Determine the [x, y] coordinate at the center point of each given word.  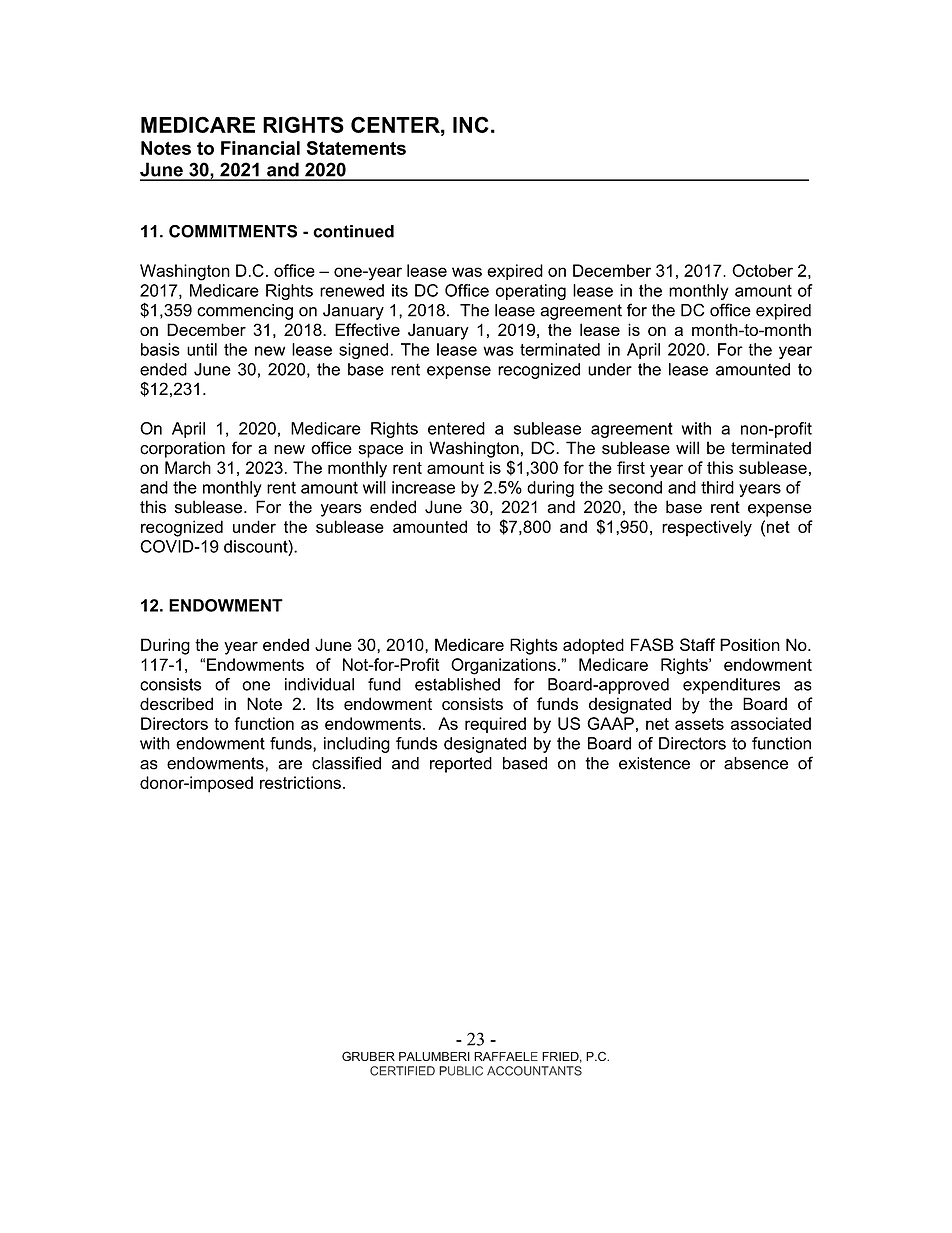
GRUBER [368, 1056]
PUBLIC [461, 1071]
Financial [260, 148]
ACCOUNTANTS [534, 1071]
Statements [356, 148]
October [762, 270]
